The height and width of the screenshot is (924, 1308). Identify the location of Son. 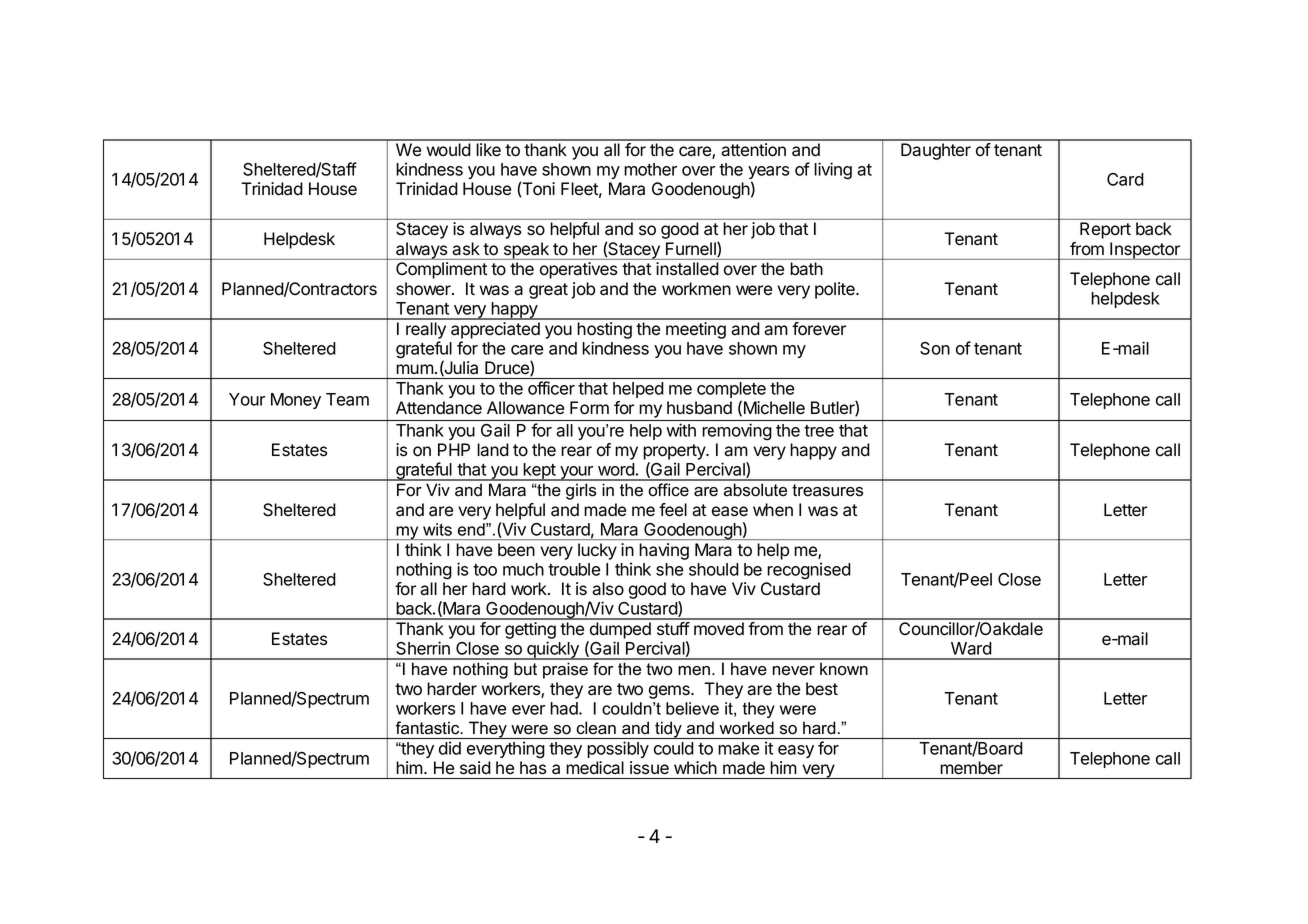
(935, 348).
